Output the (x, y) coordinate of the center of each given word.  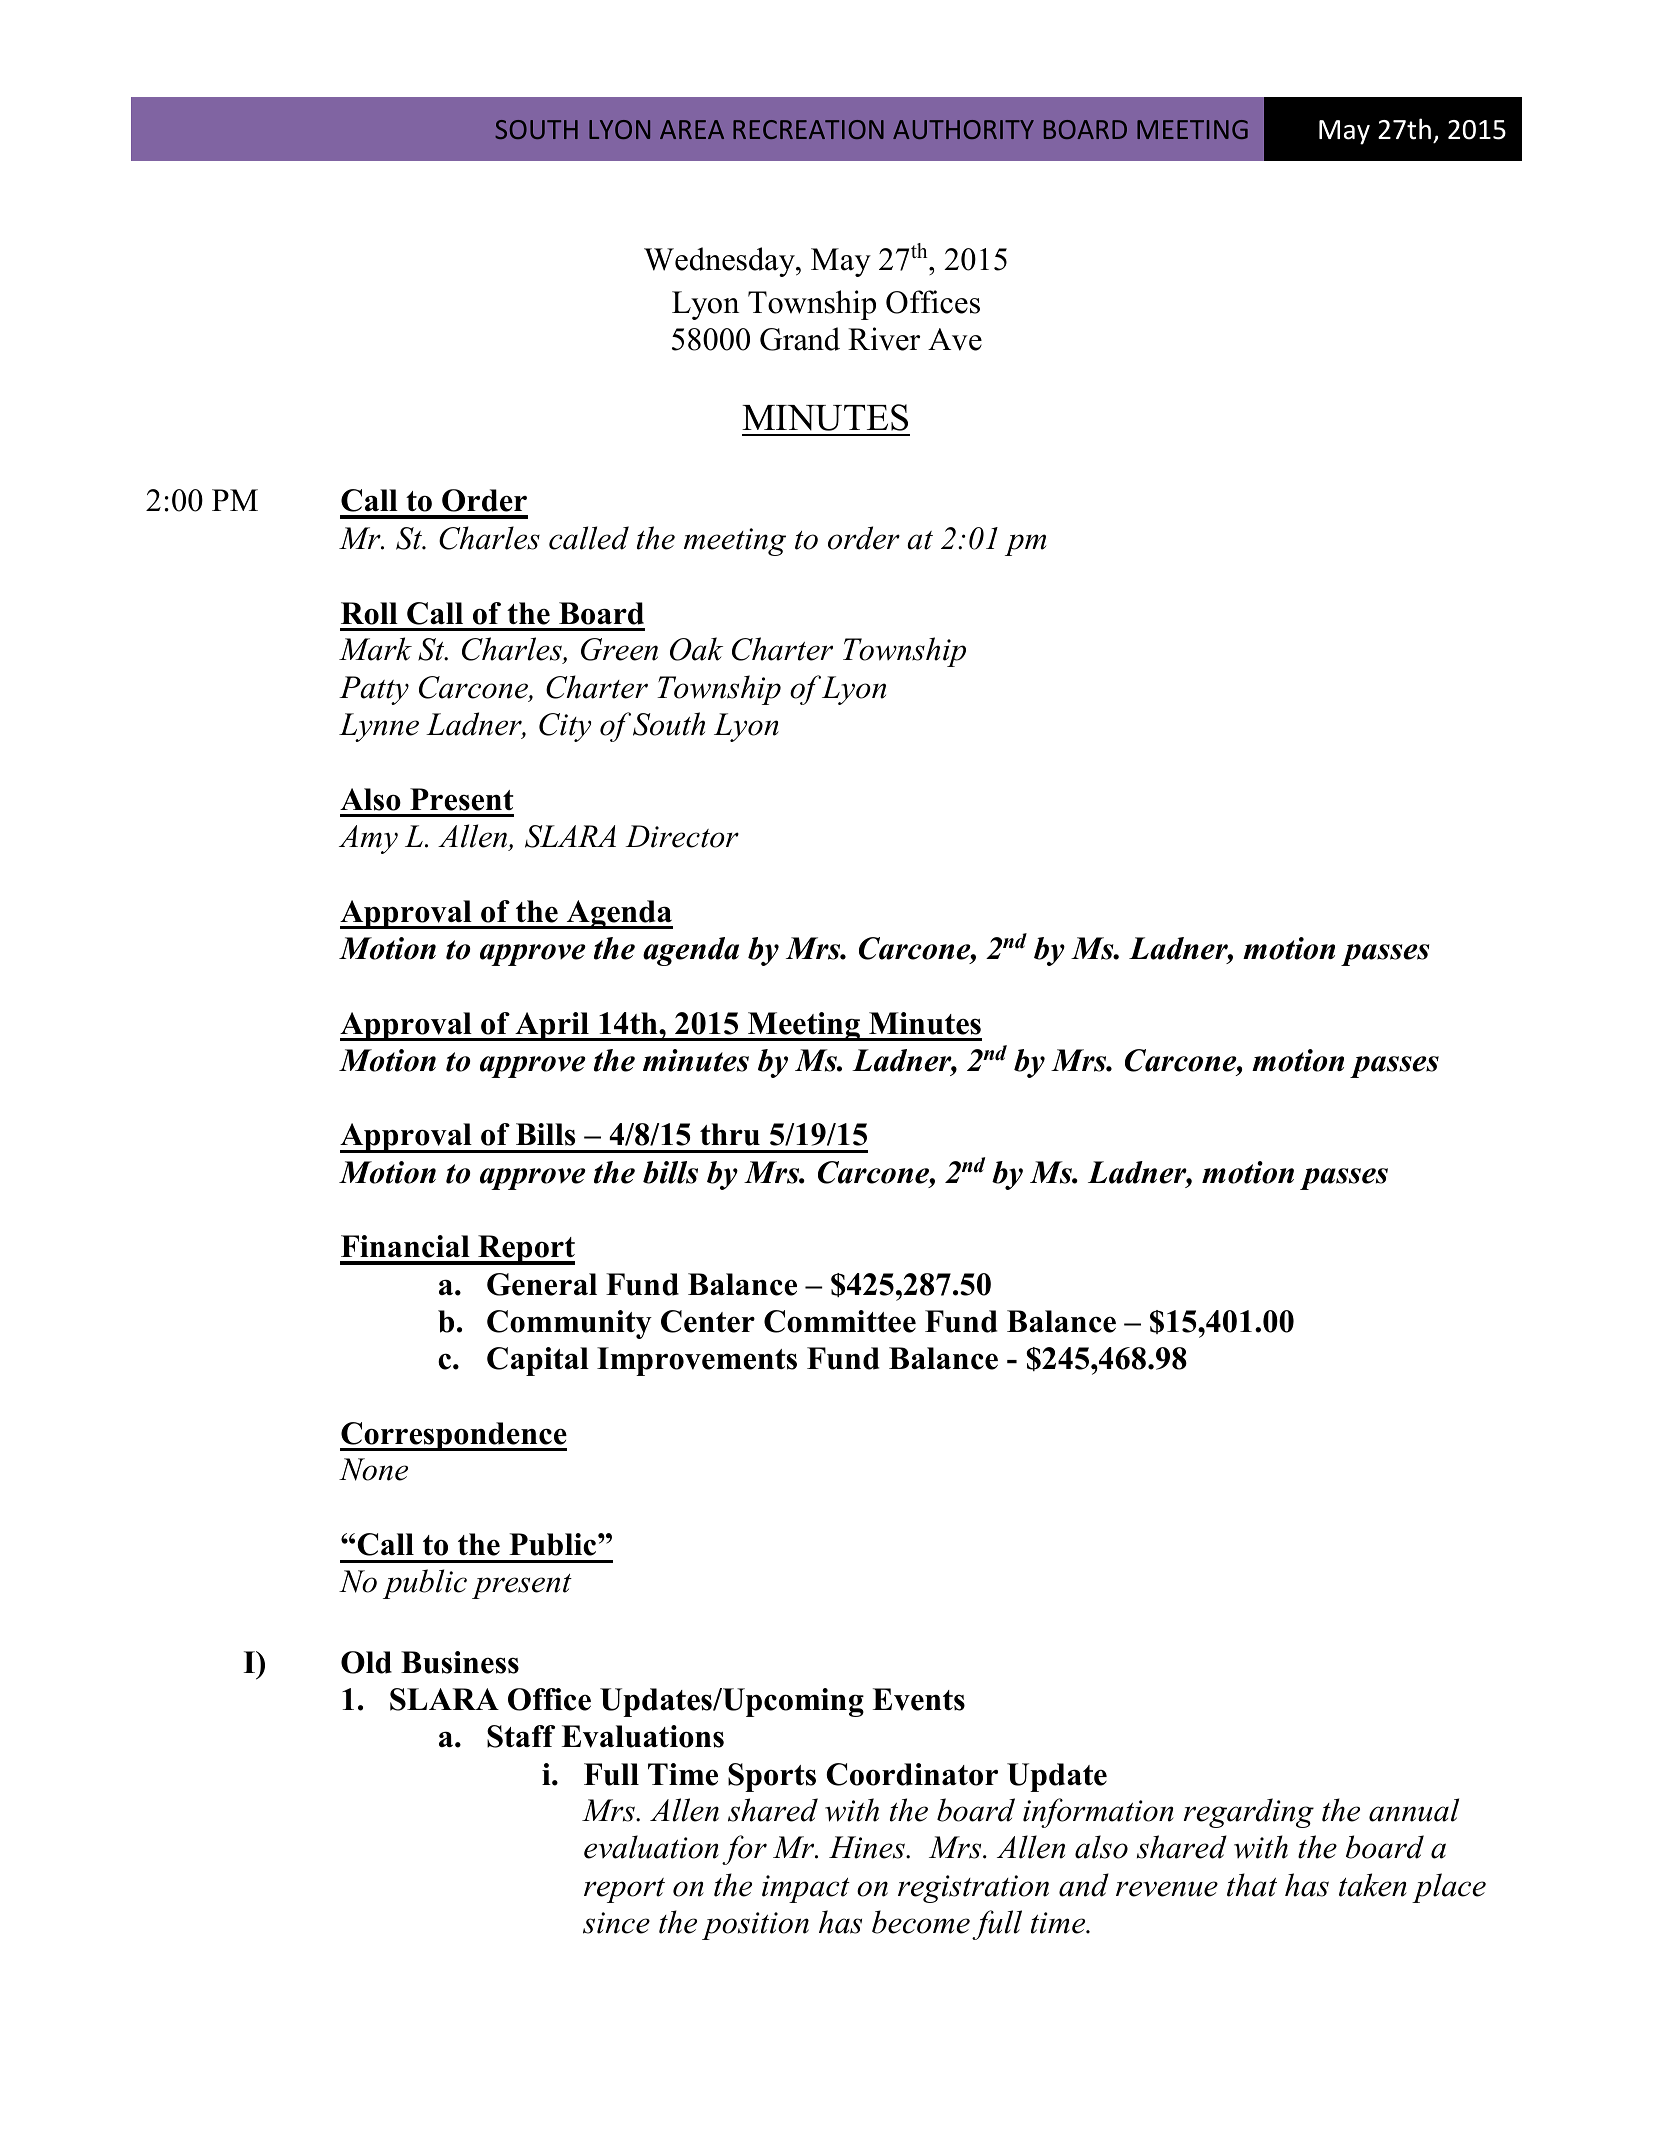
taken (1373, 1885)
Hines (868, 1847)
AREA (692, 129)
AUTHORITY (963, 129)
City (565, 727)
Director (682, 836)
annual (1414, 1810)
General (542, 1284)
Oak (696, 649)
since (616, 1923)
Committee (840, 1321)
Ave (955, 339)
